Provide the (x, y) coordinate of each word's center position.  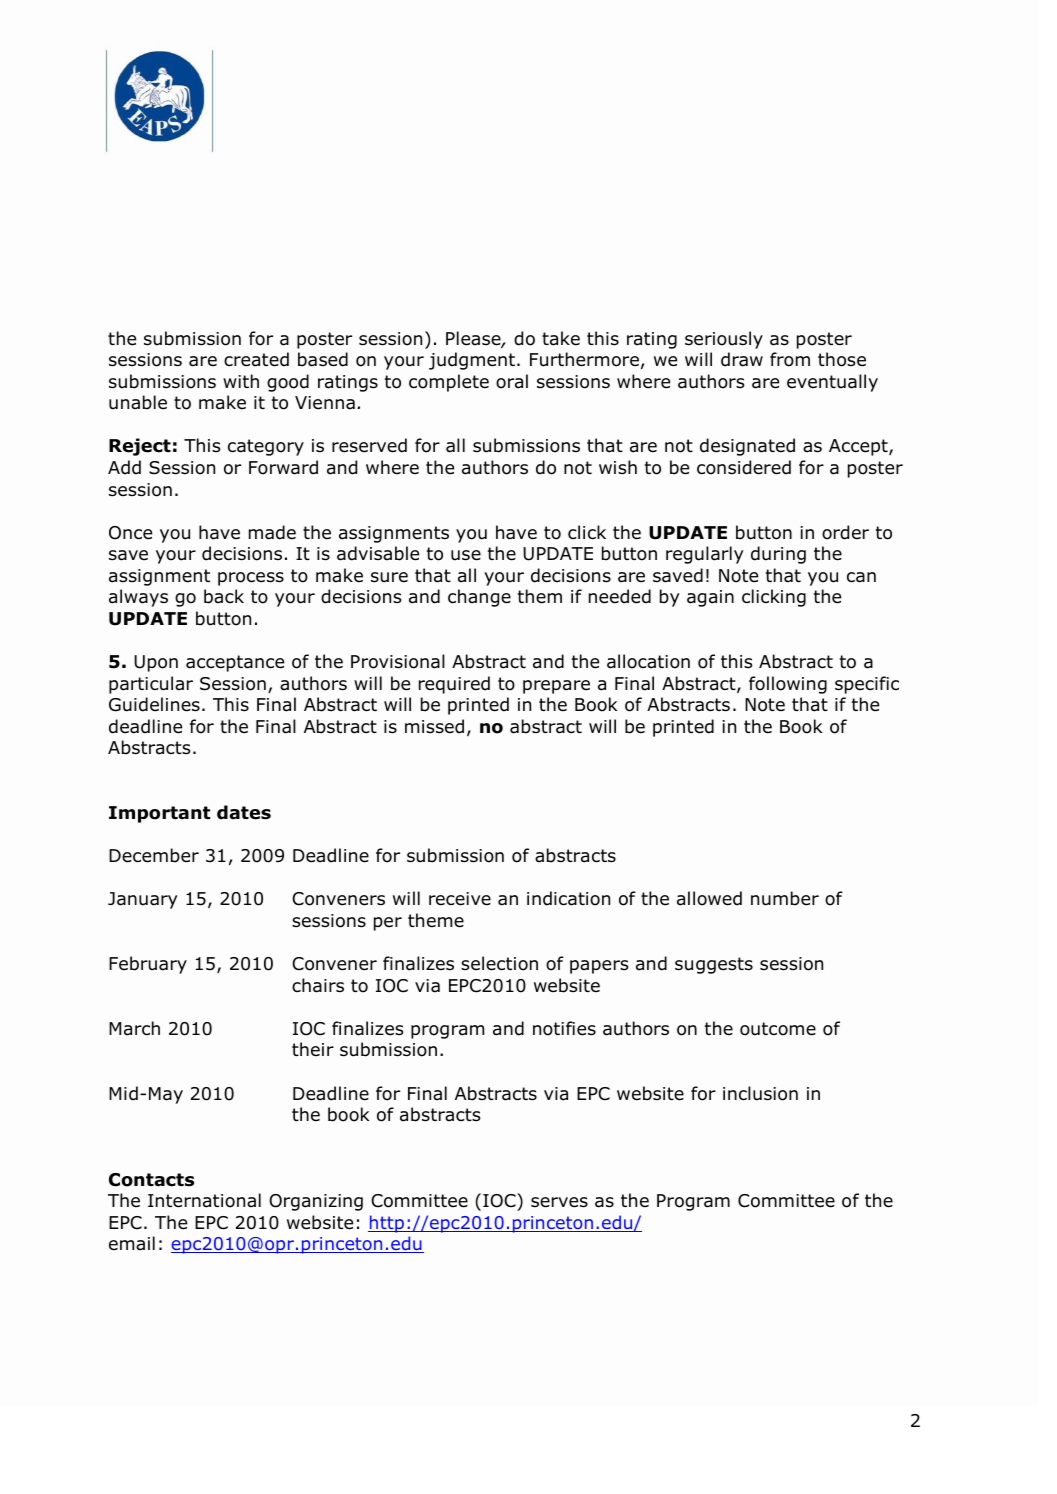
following (788, 685)
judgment (472, 361)
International (204, 1200)
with (241, 381)
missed (434, 726)
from (790, 359)
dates (244, 812)
